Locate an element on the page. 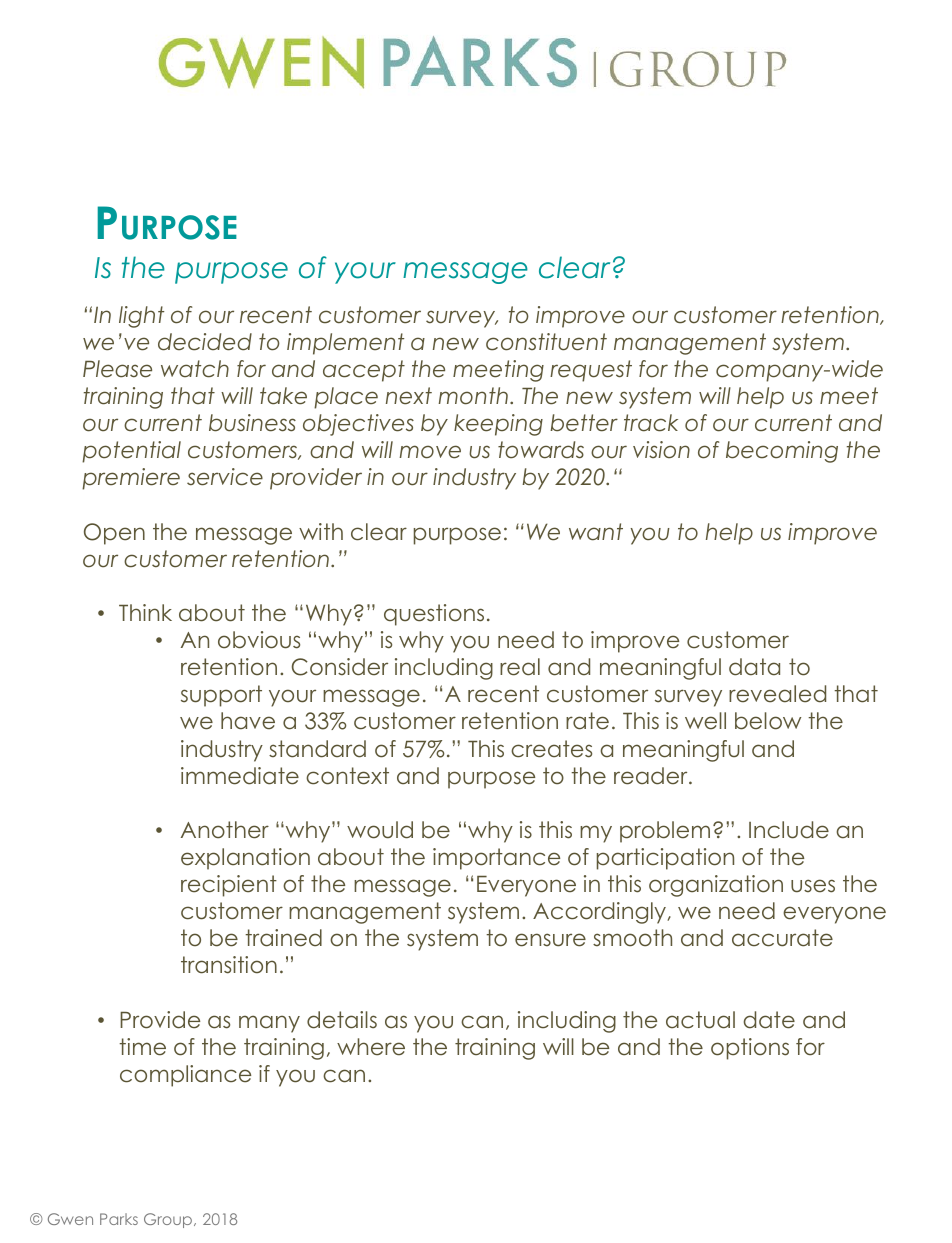 The image size is (952, 1243). decided is located at coordinates (205, 342).
